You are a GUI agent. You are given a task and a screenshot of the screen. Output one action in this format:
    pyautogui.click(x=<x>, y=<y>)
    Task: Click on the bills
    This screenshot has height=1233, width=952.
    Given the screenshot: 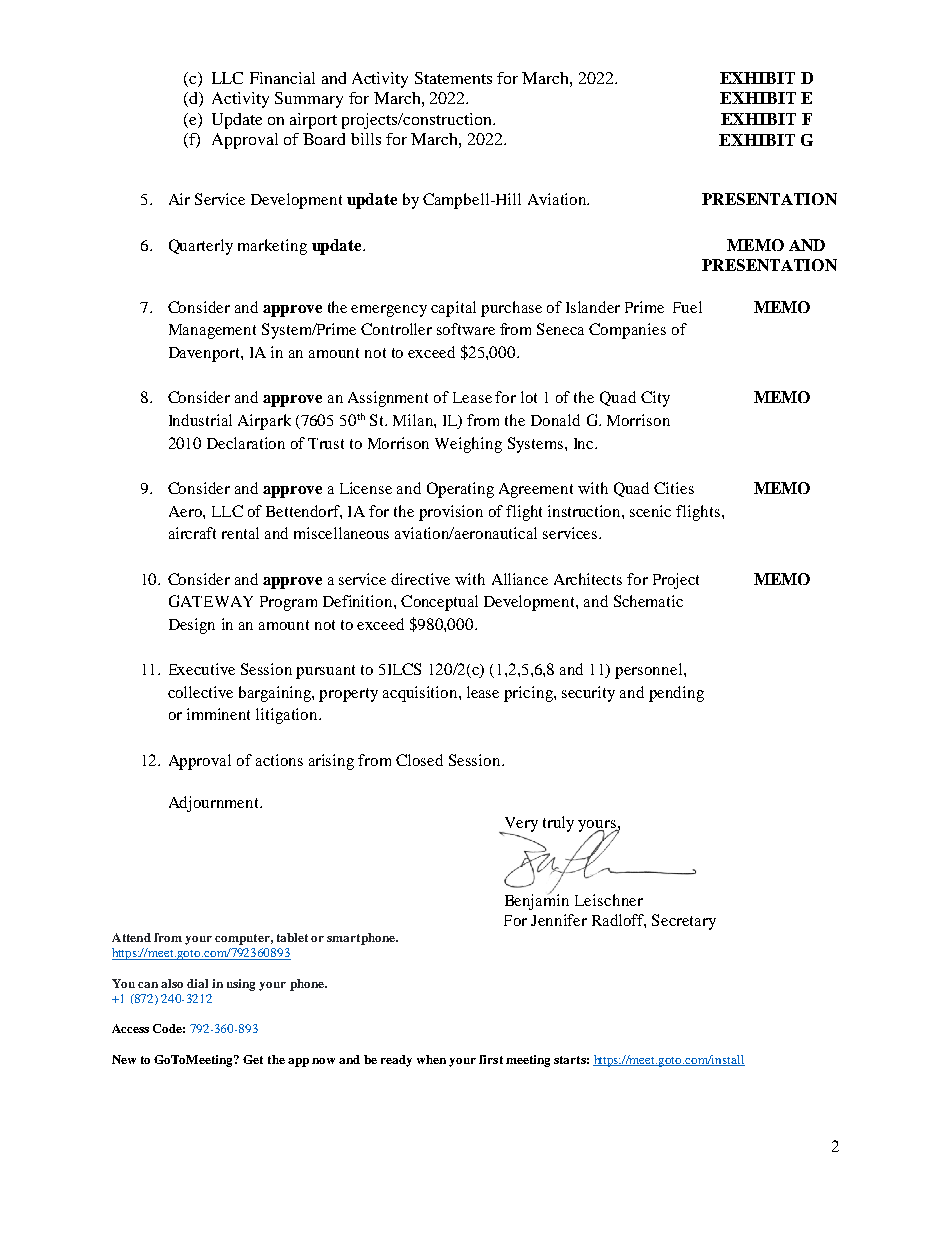 What is the action you would take?
    pyautogui.click(x=366, y=139)
